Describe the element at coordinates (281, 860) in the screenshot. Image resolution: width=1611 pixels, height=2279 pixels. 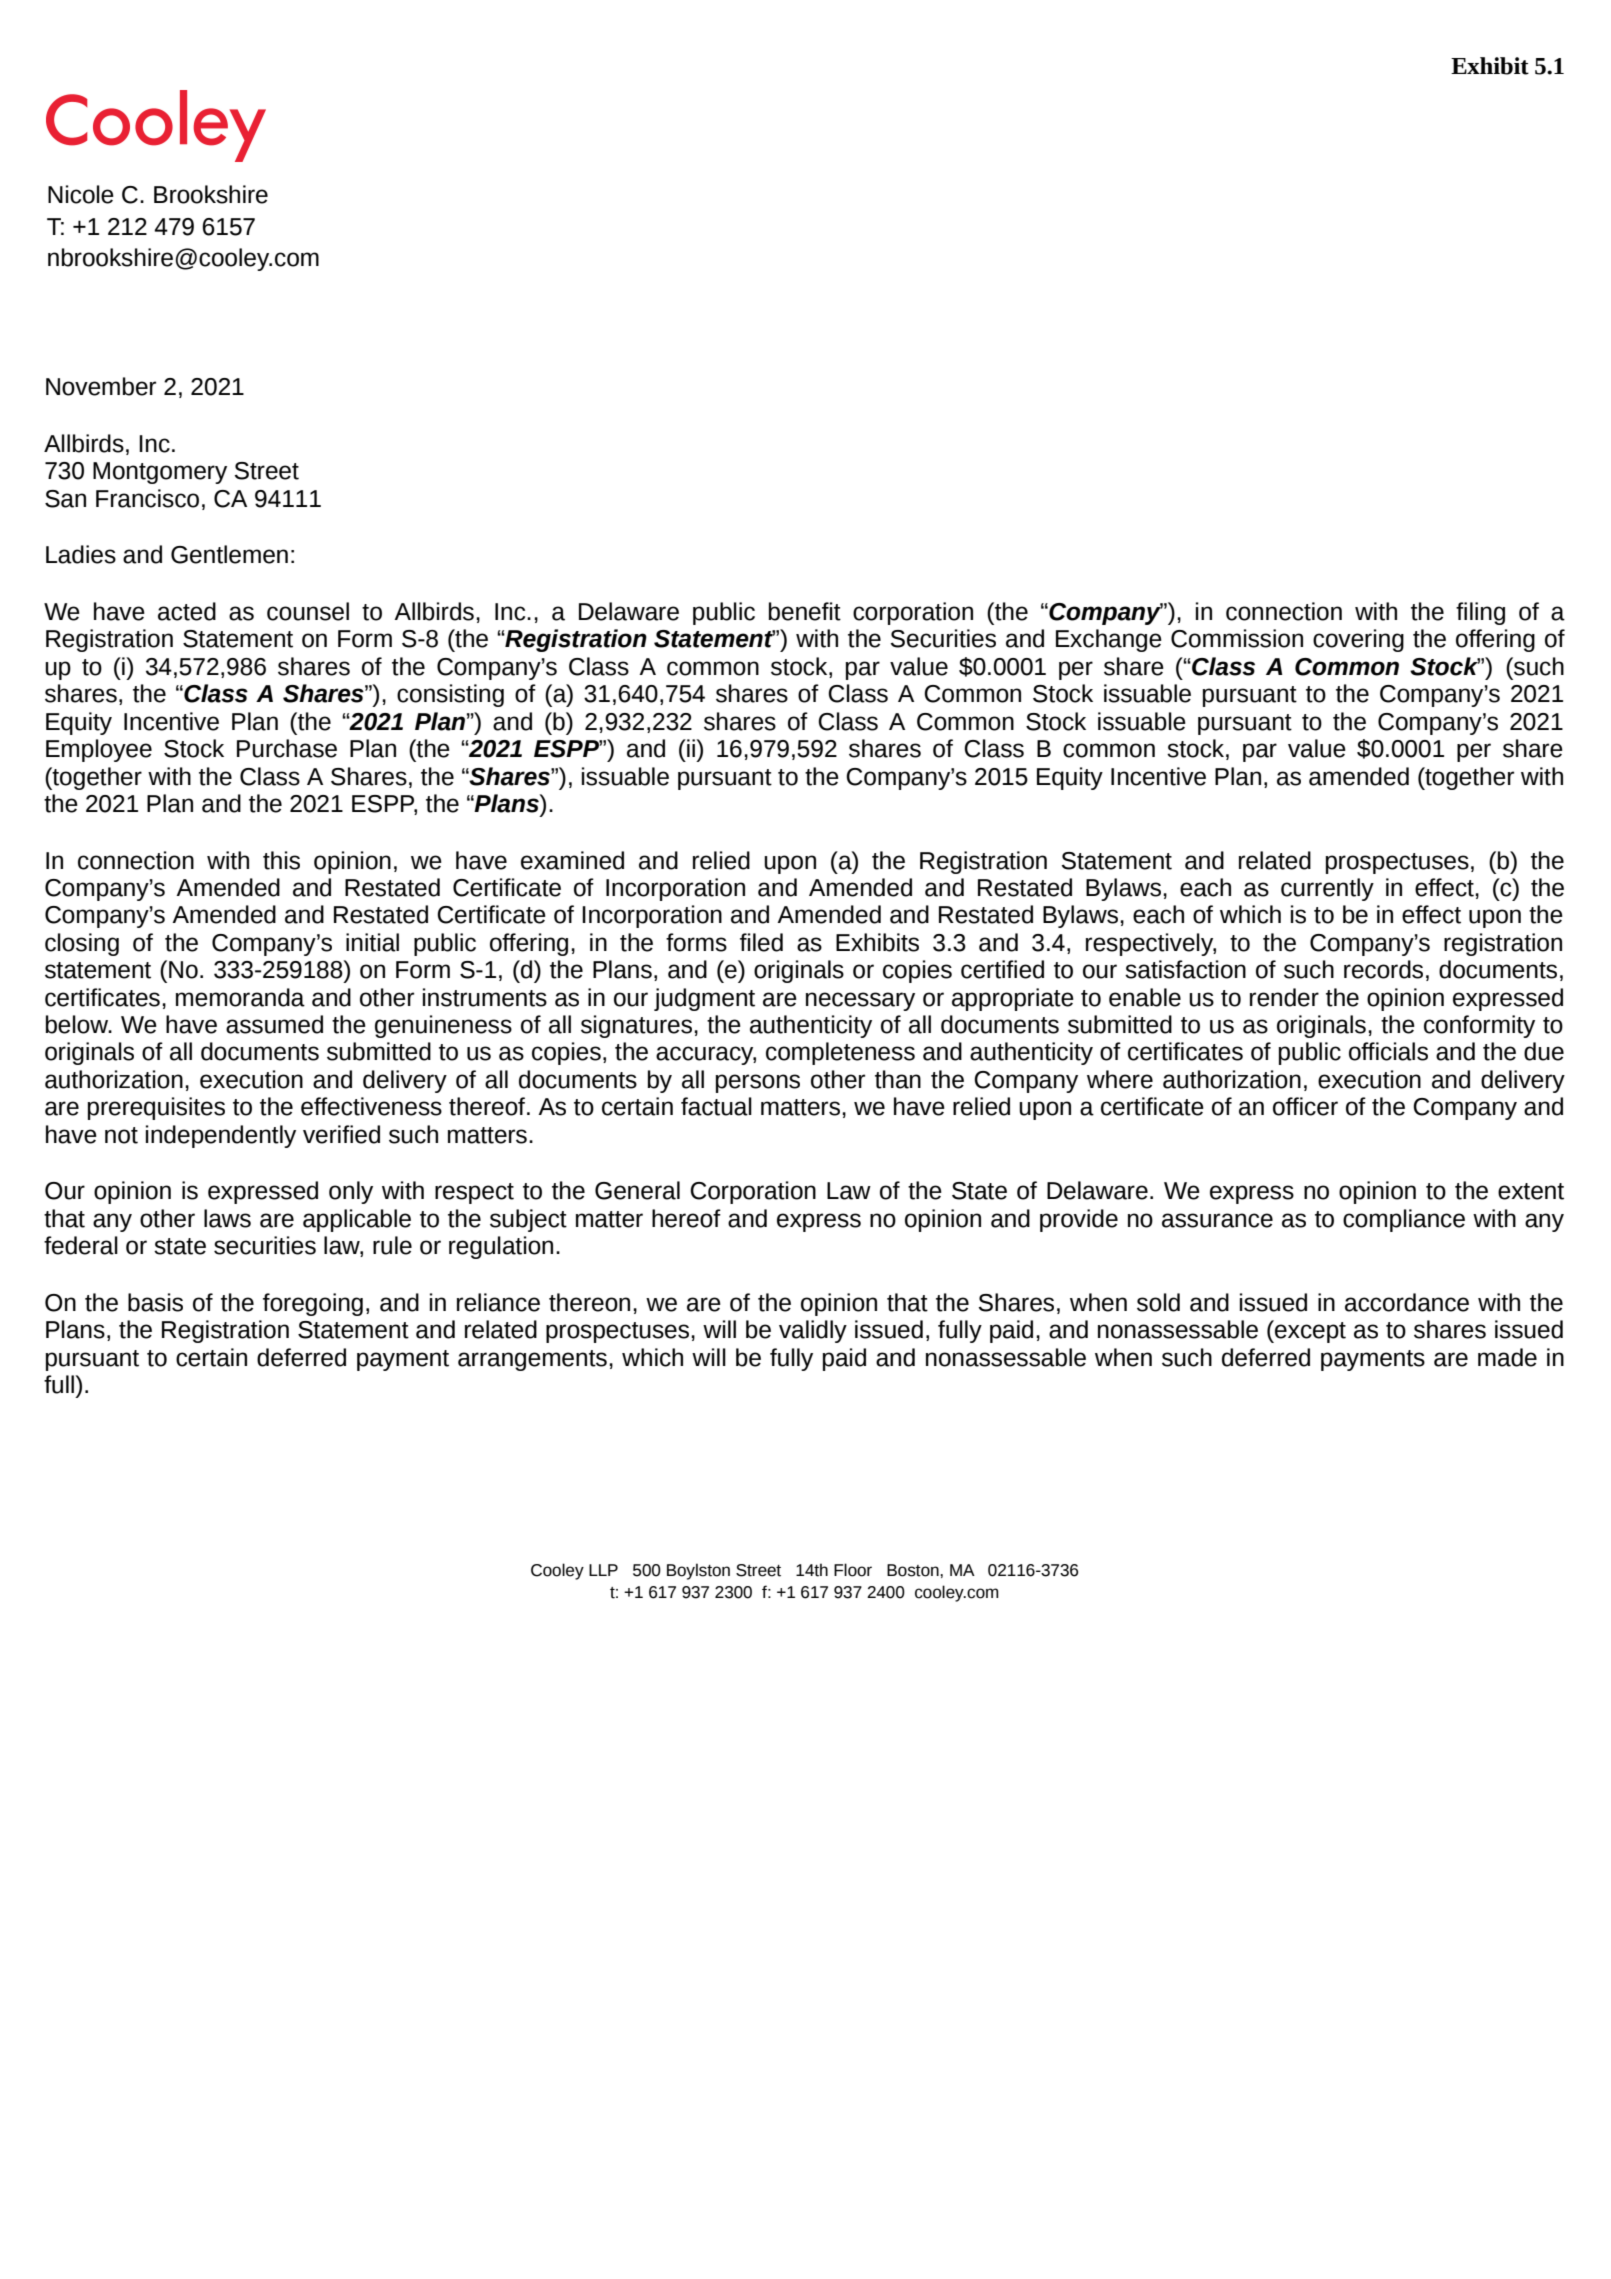
I see `this` at that location.
